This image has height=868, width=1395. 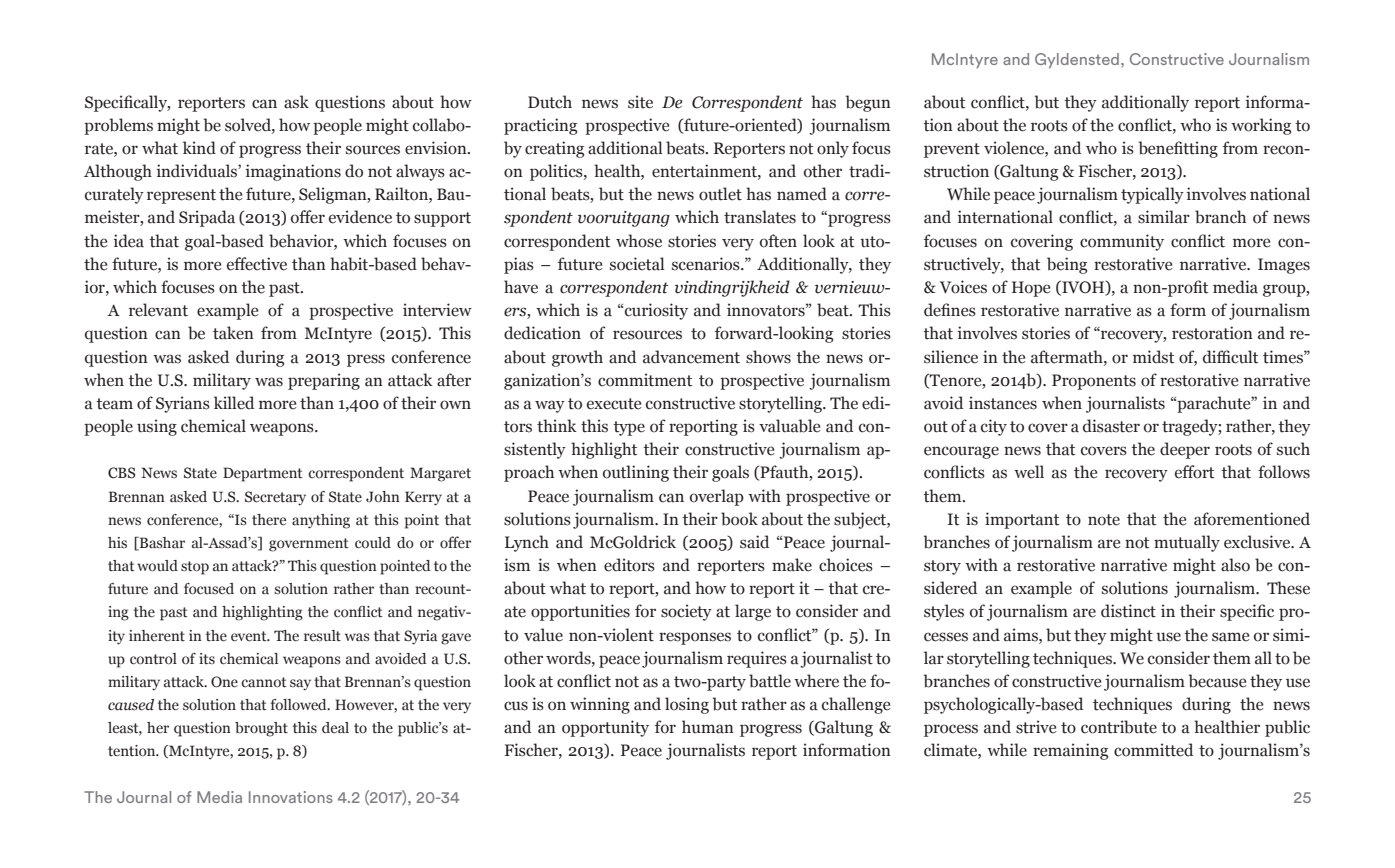 I want to click on brought, so click(x=261, y=729).
